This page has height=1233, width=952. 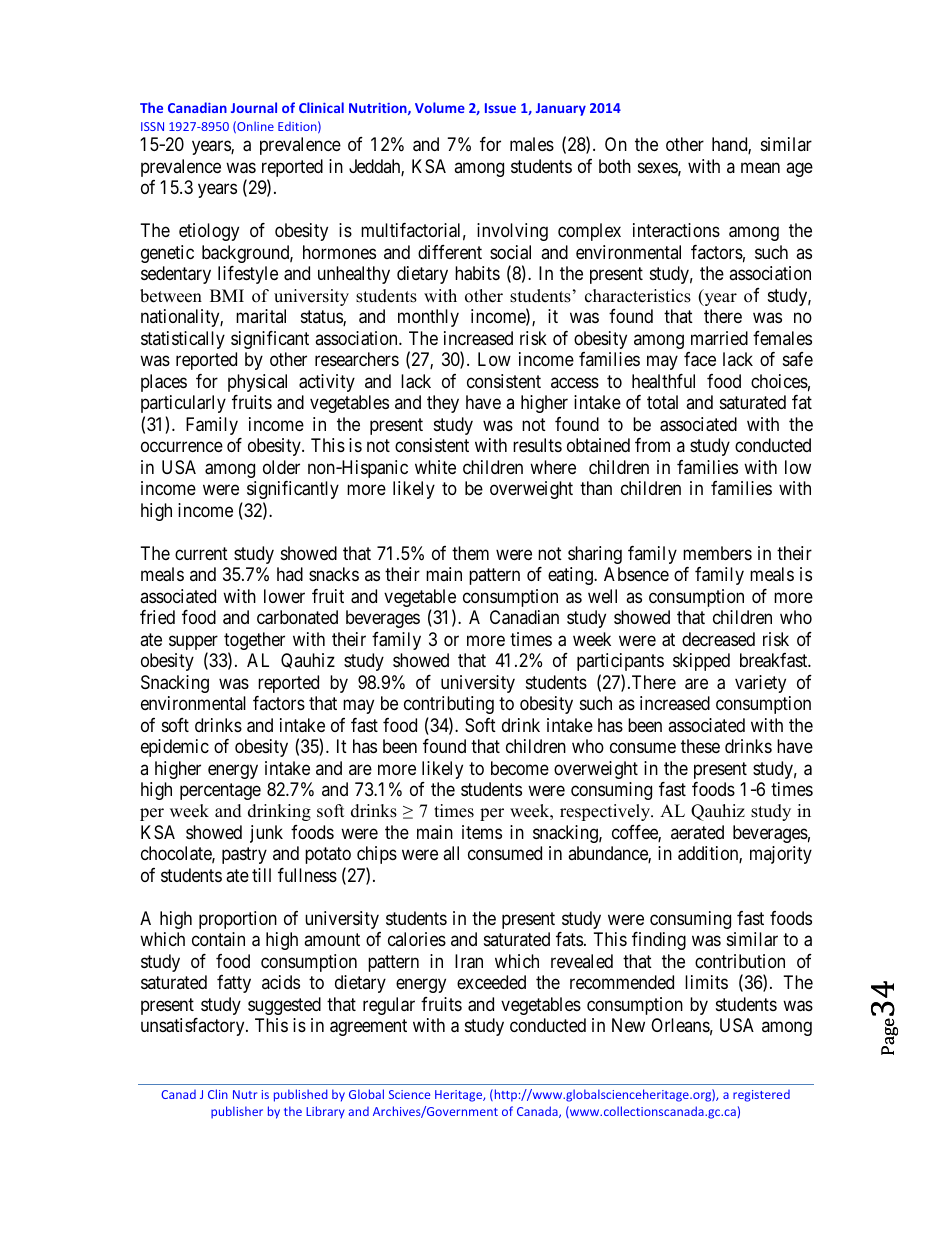 What do you see at coordinates (254, 107) in the page?
I see `Journal` at bounding box center [254, 107].
